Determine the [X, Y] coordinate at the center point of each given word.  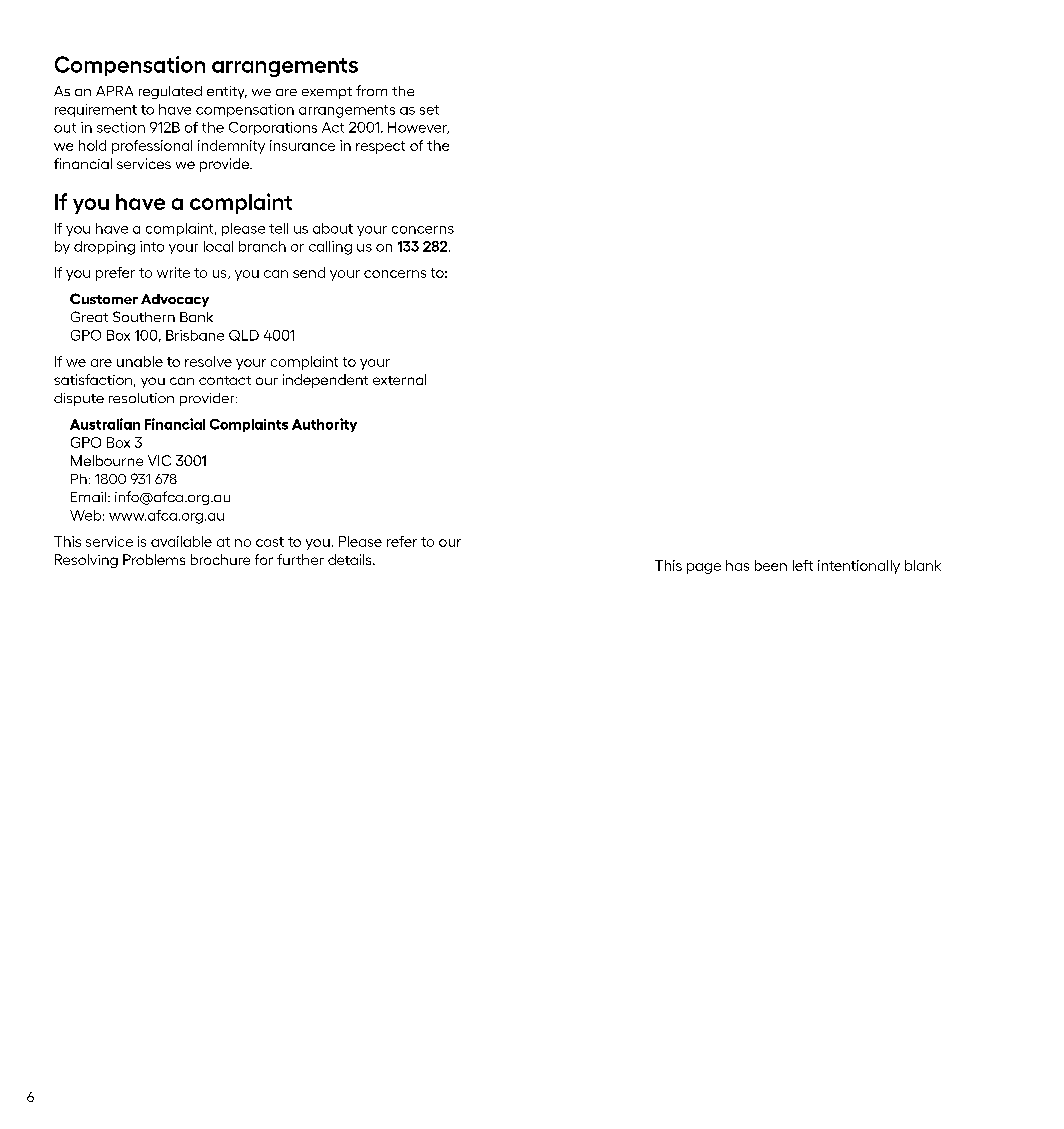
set [429, 110]
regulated [170, 92]
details [351, 559]
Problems [154, 559]
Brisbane [195, 335]
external [399, 379]
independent [325, 381]
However [418, 128]
